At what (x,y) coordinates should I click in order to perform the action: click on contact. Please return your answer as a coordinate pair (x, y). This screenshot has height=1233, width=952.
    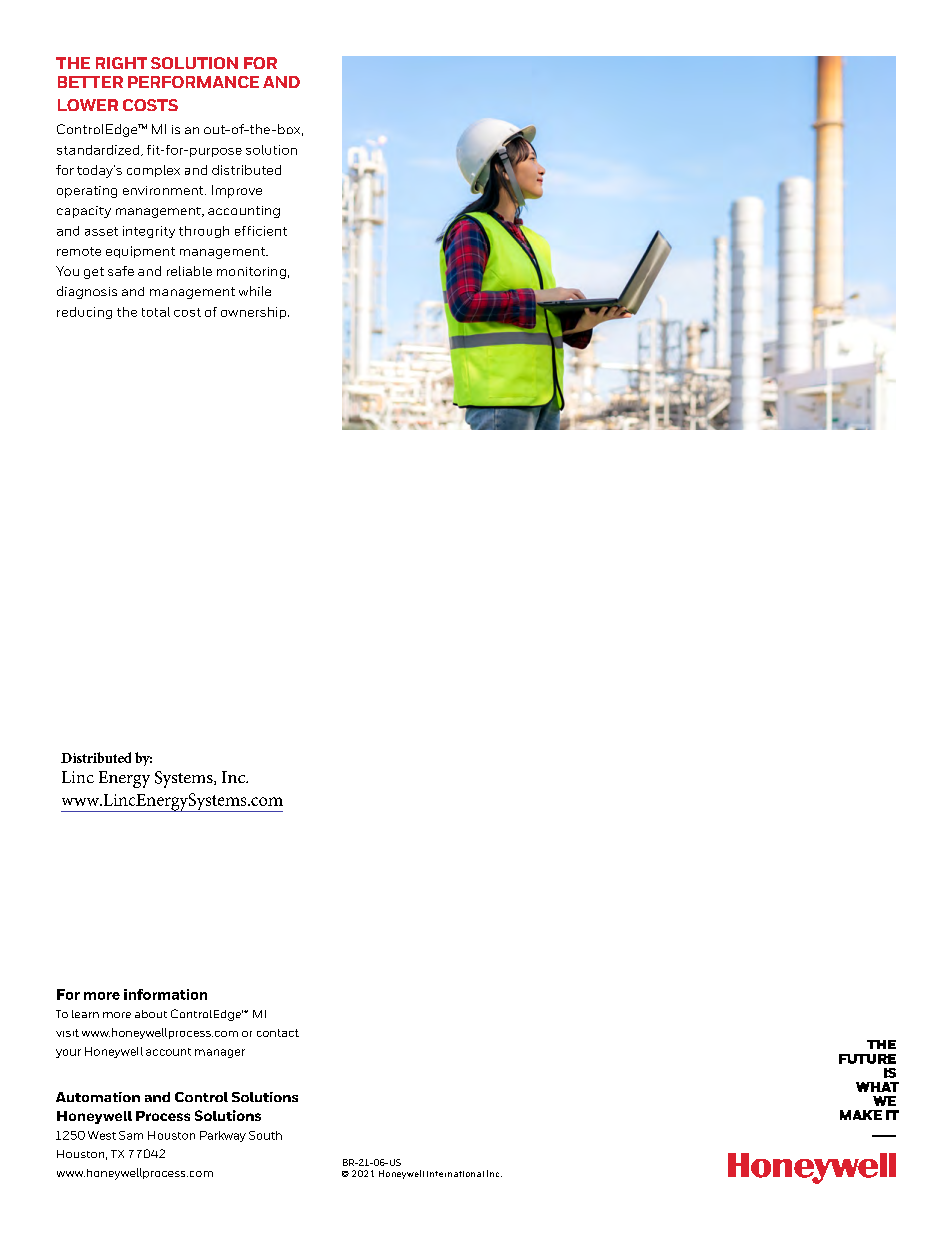
    Looking at the image, I should click on (278, 1033).
